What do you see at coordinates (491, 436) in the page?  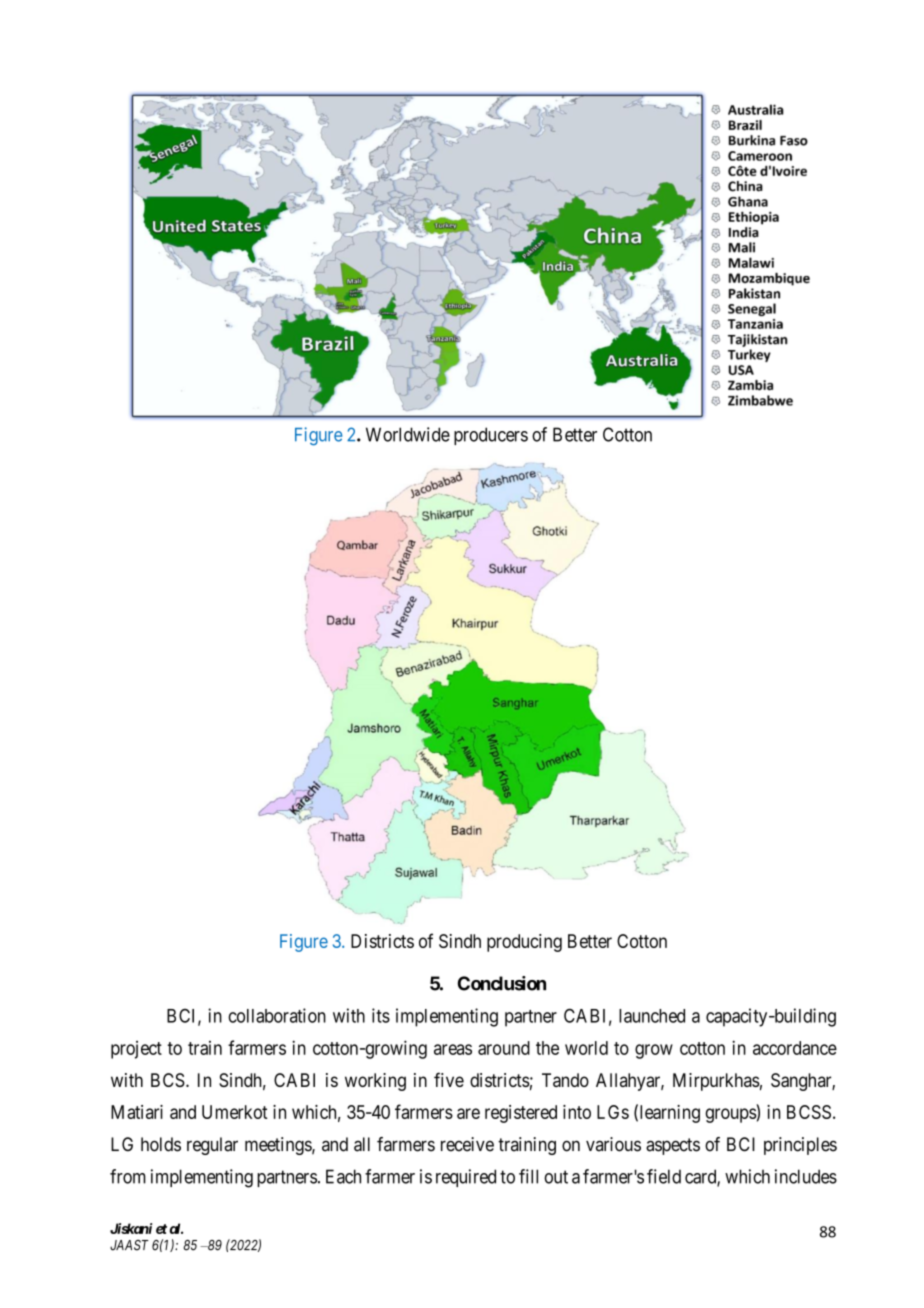 I see `producers` at bounding box center [491, 436].
